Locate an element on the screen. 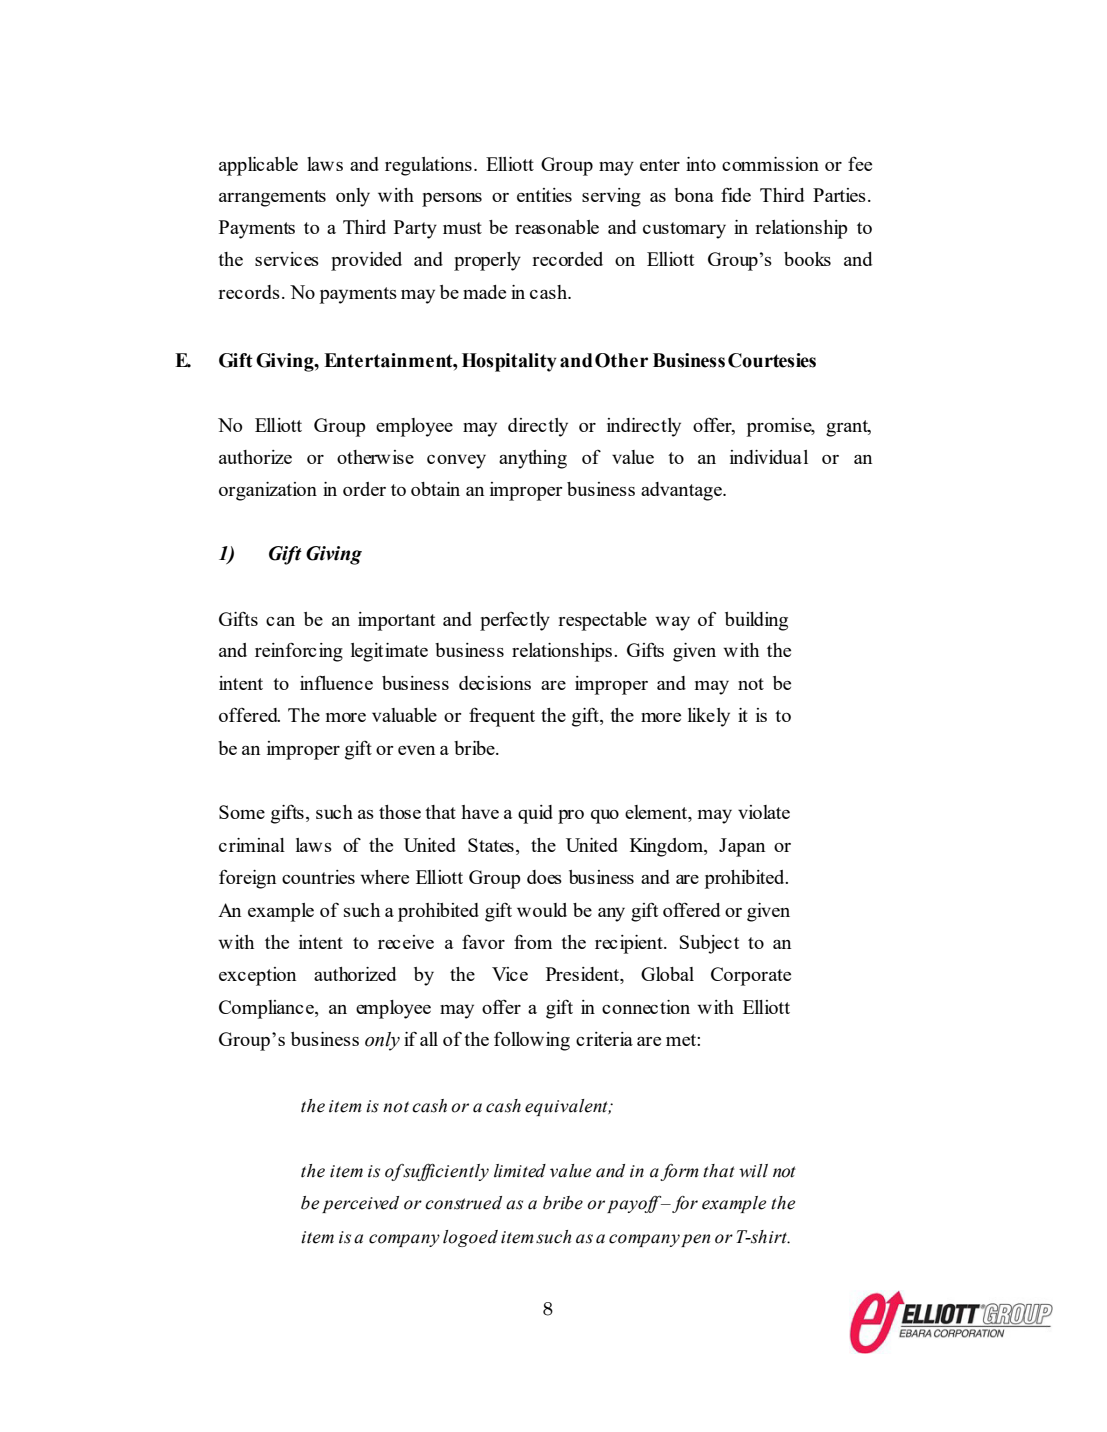 The width and height of the screenshot is (1107, 1432). influence is located at coordinates (336, 682).
